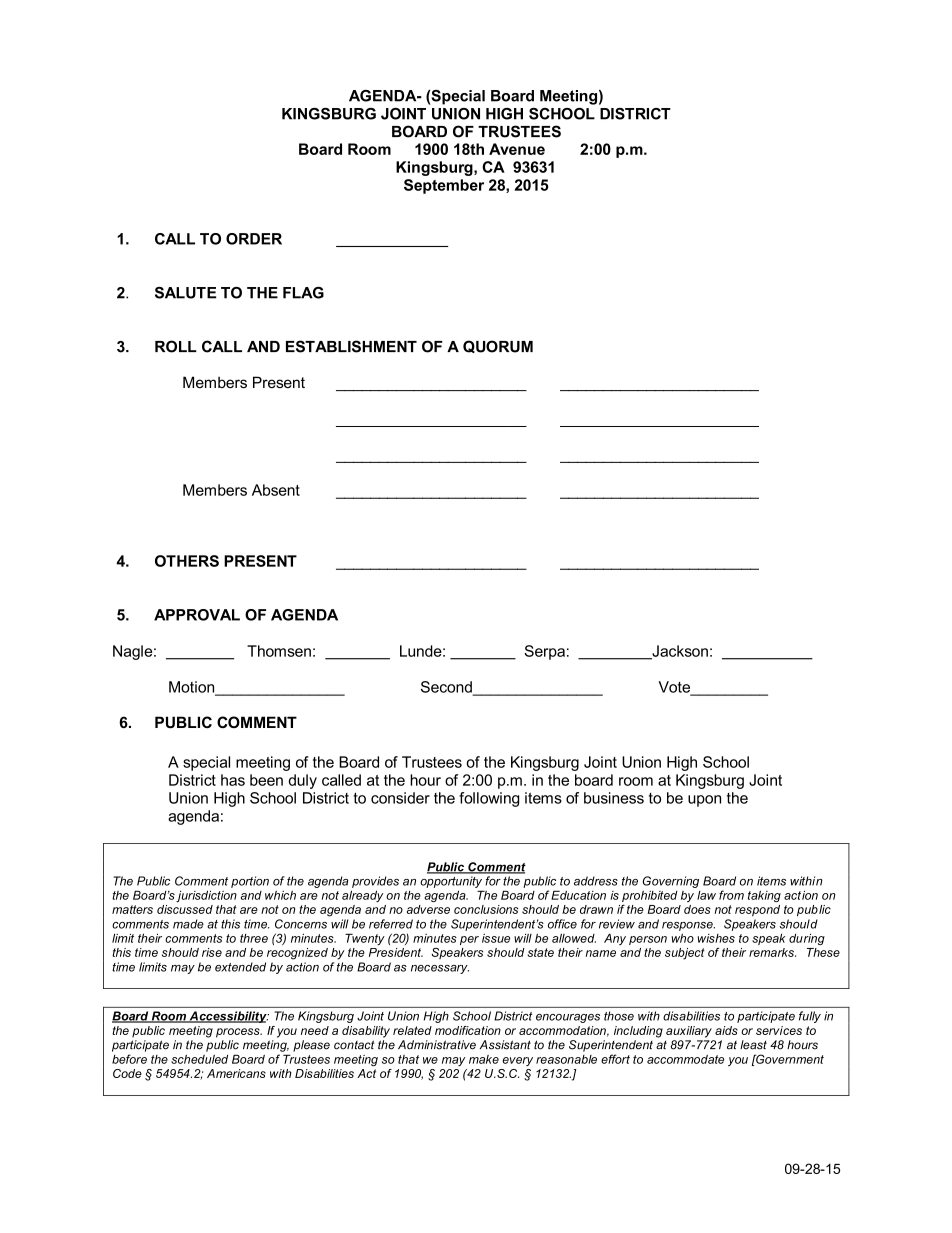  I want to click on make, so click(484, 1059).
